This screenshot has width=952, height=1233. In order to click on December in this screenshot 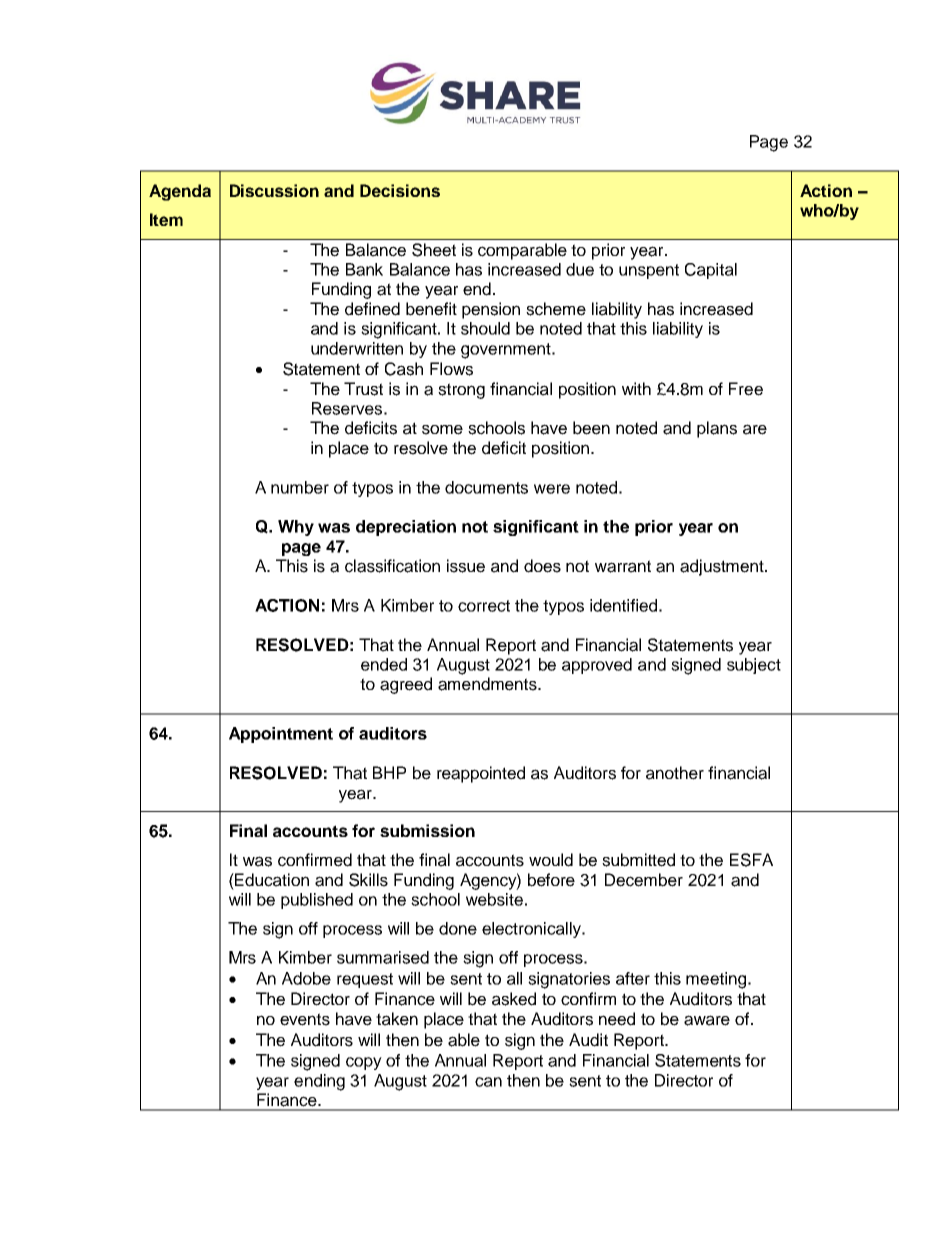, I will do `click(644, 880)`.
